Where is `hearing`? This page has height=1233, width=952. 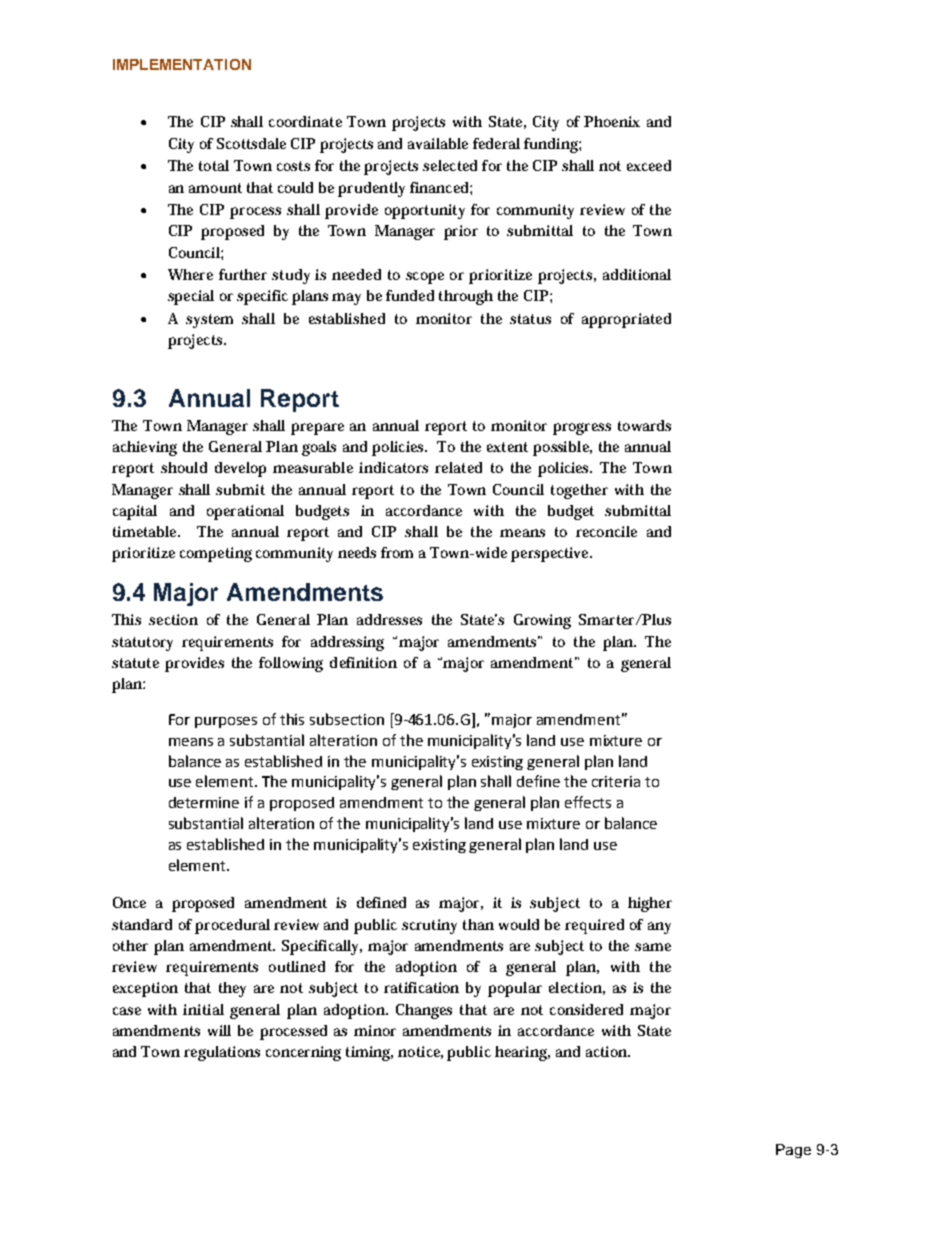 hearing is located at coordinates (522, 1053).
